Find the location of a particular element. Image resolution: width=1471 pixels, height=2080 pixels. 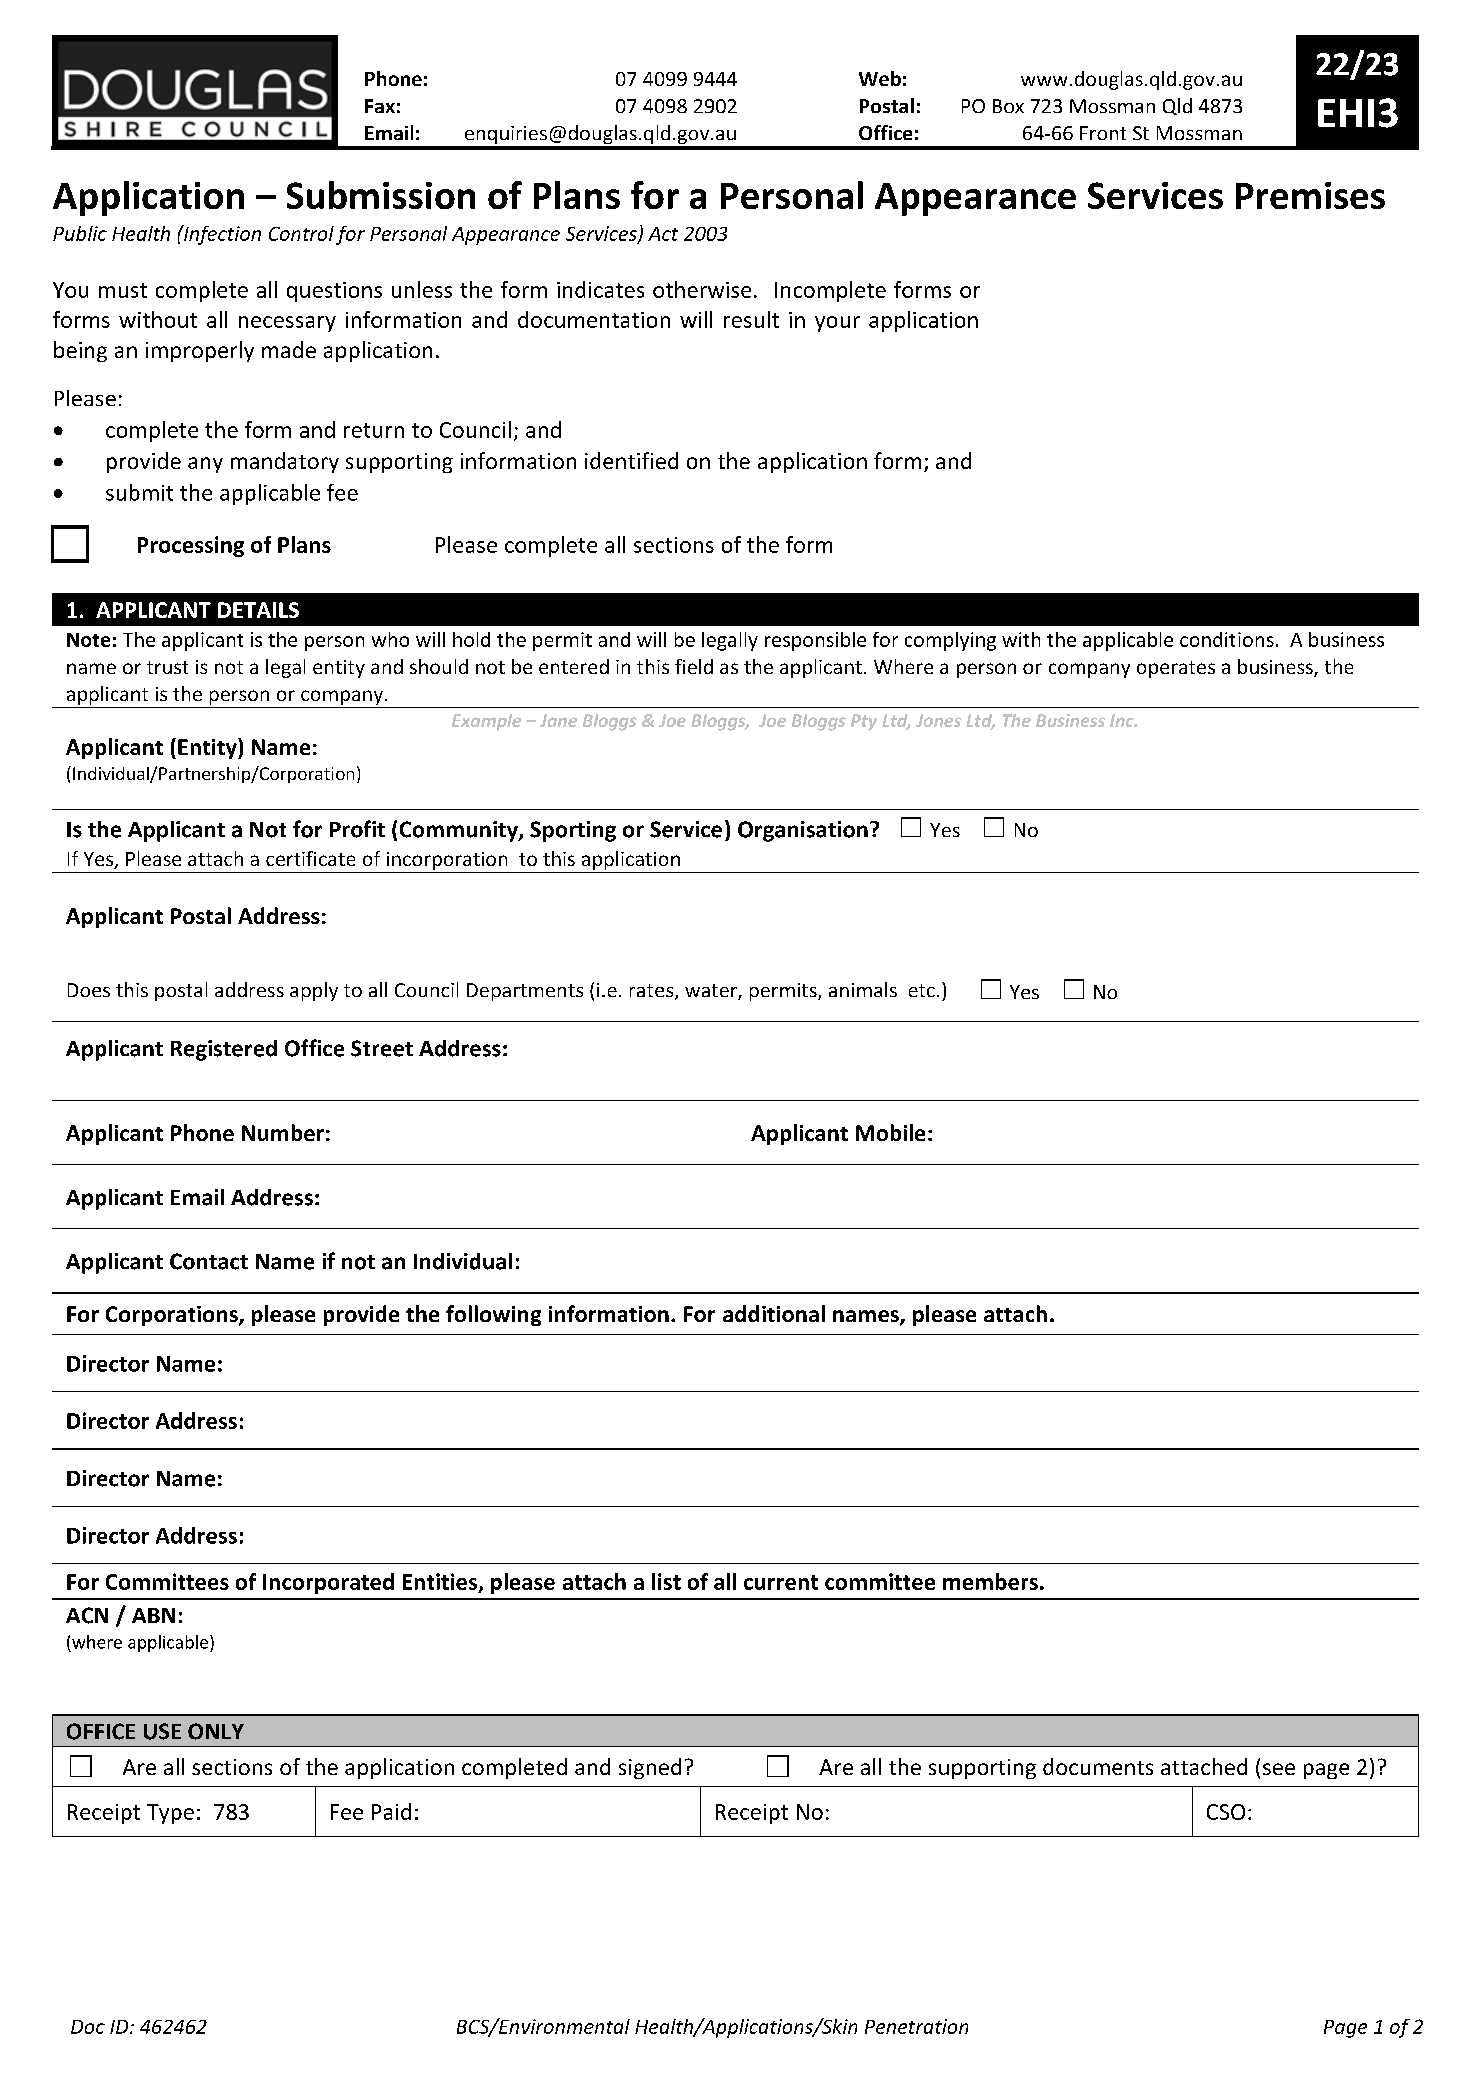

conditions is located at coordinates (1227, 639).
